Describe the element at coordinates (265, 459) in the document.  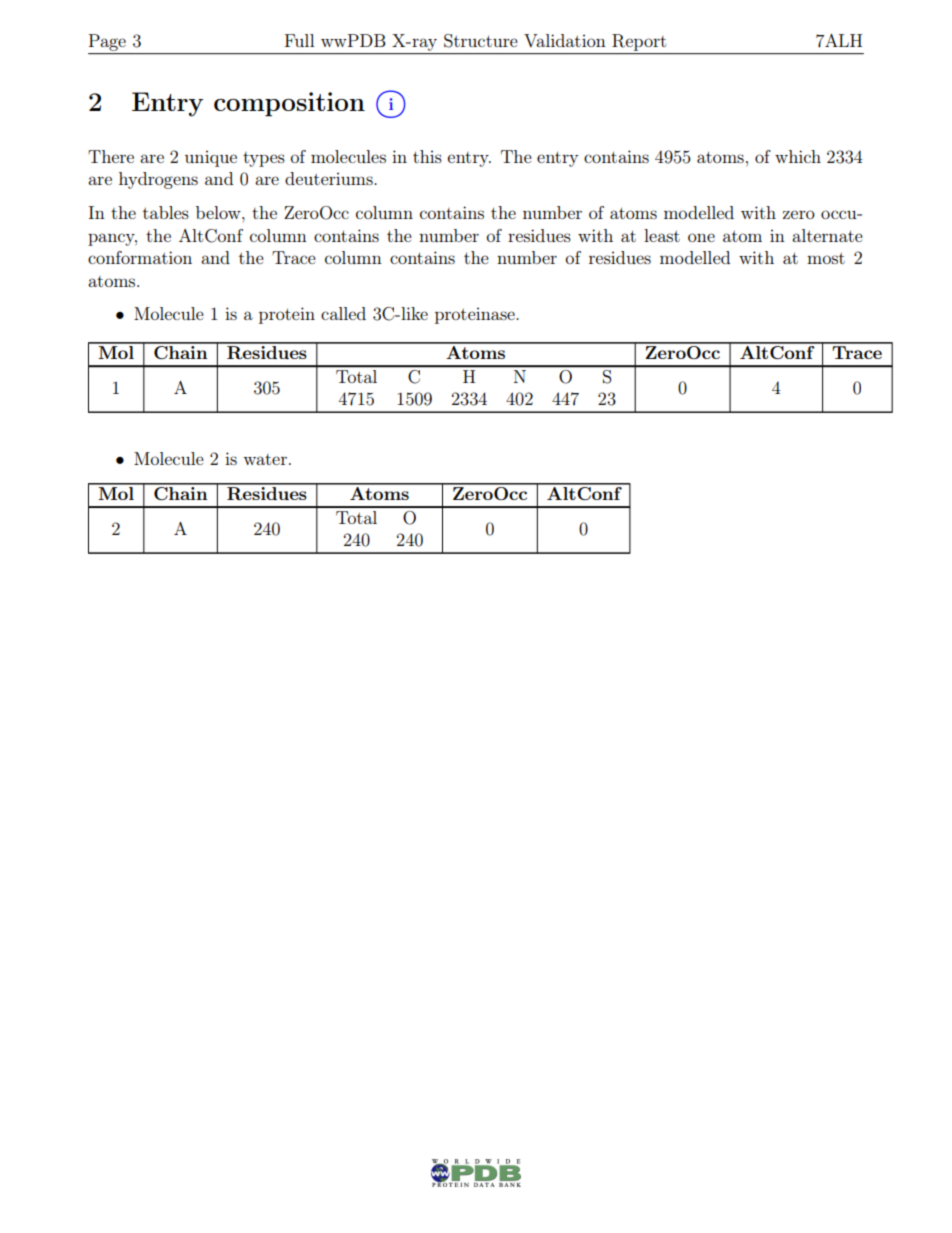
I see `water` at that location.
